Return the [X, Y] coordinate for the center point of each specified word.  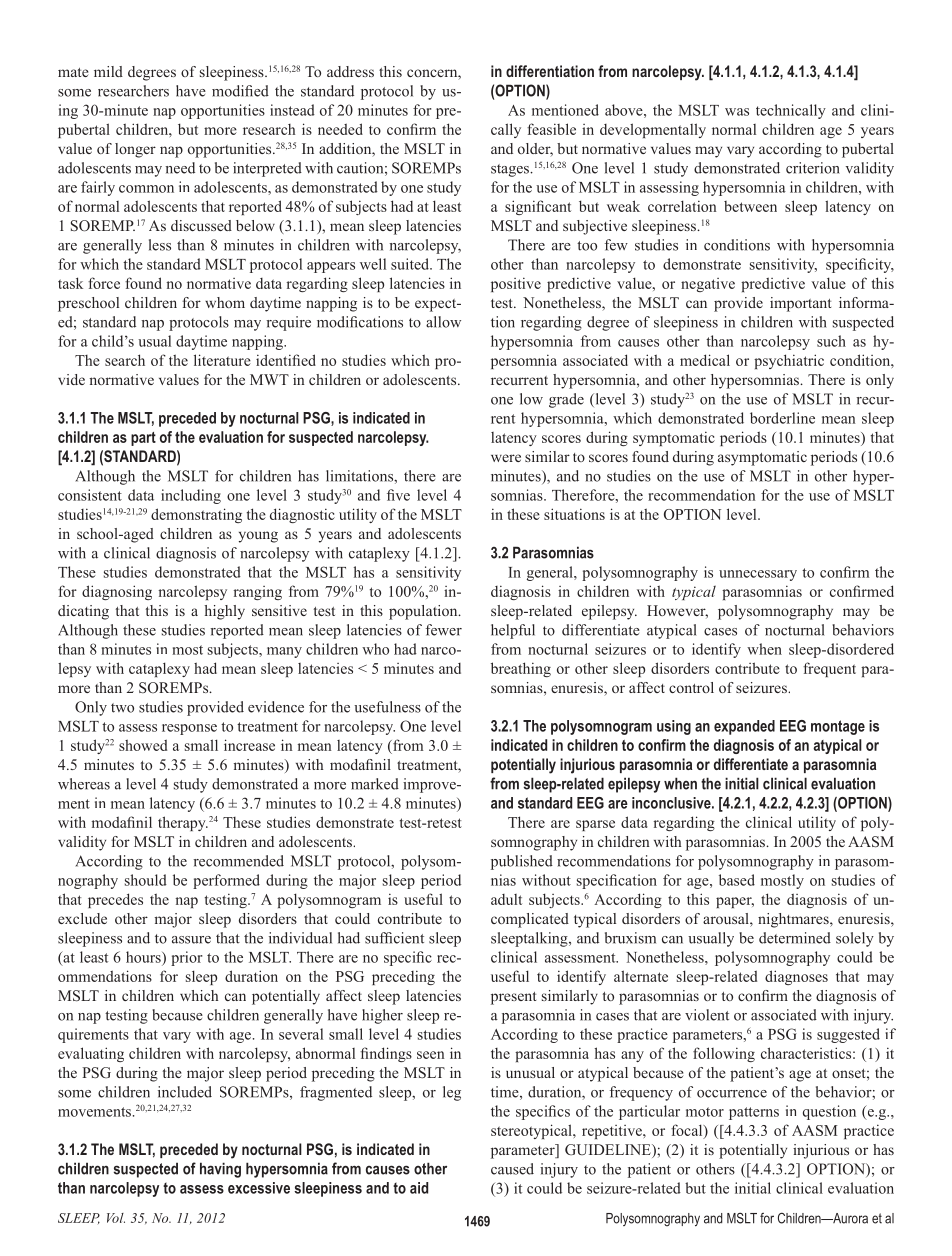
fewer [444, 630]
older [535, 150]
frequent [829, 669]
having [220, 1170]
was [737, 112]
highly [225, 612]
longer [135, 150]
